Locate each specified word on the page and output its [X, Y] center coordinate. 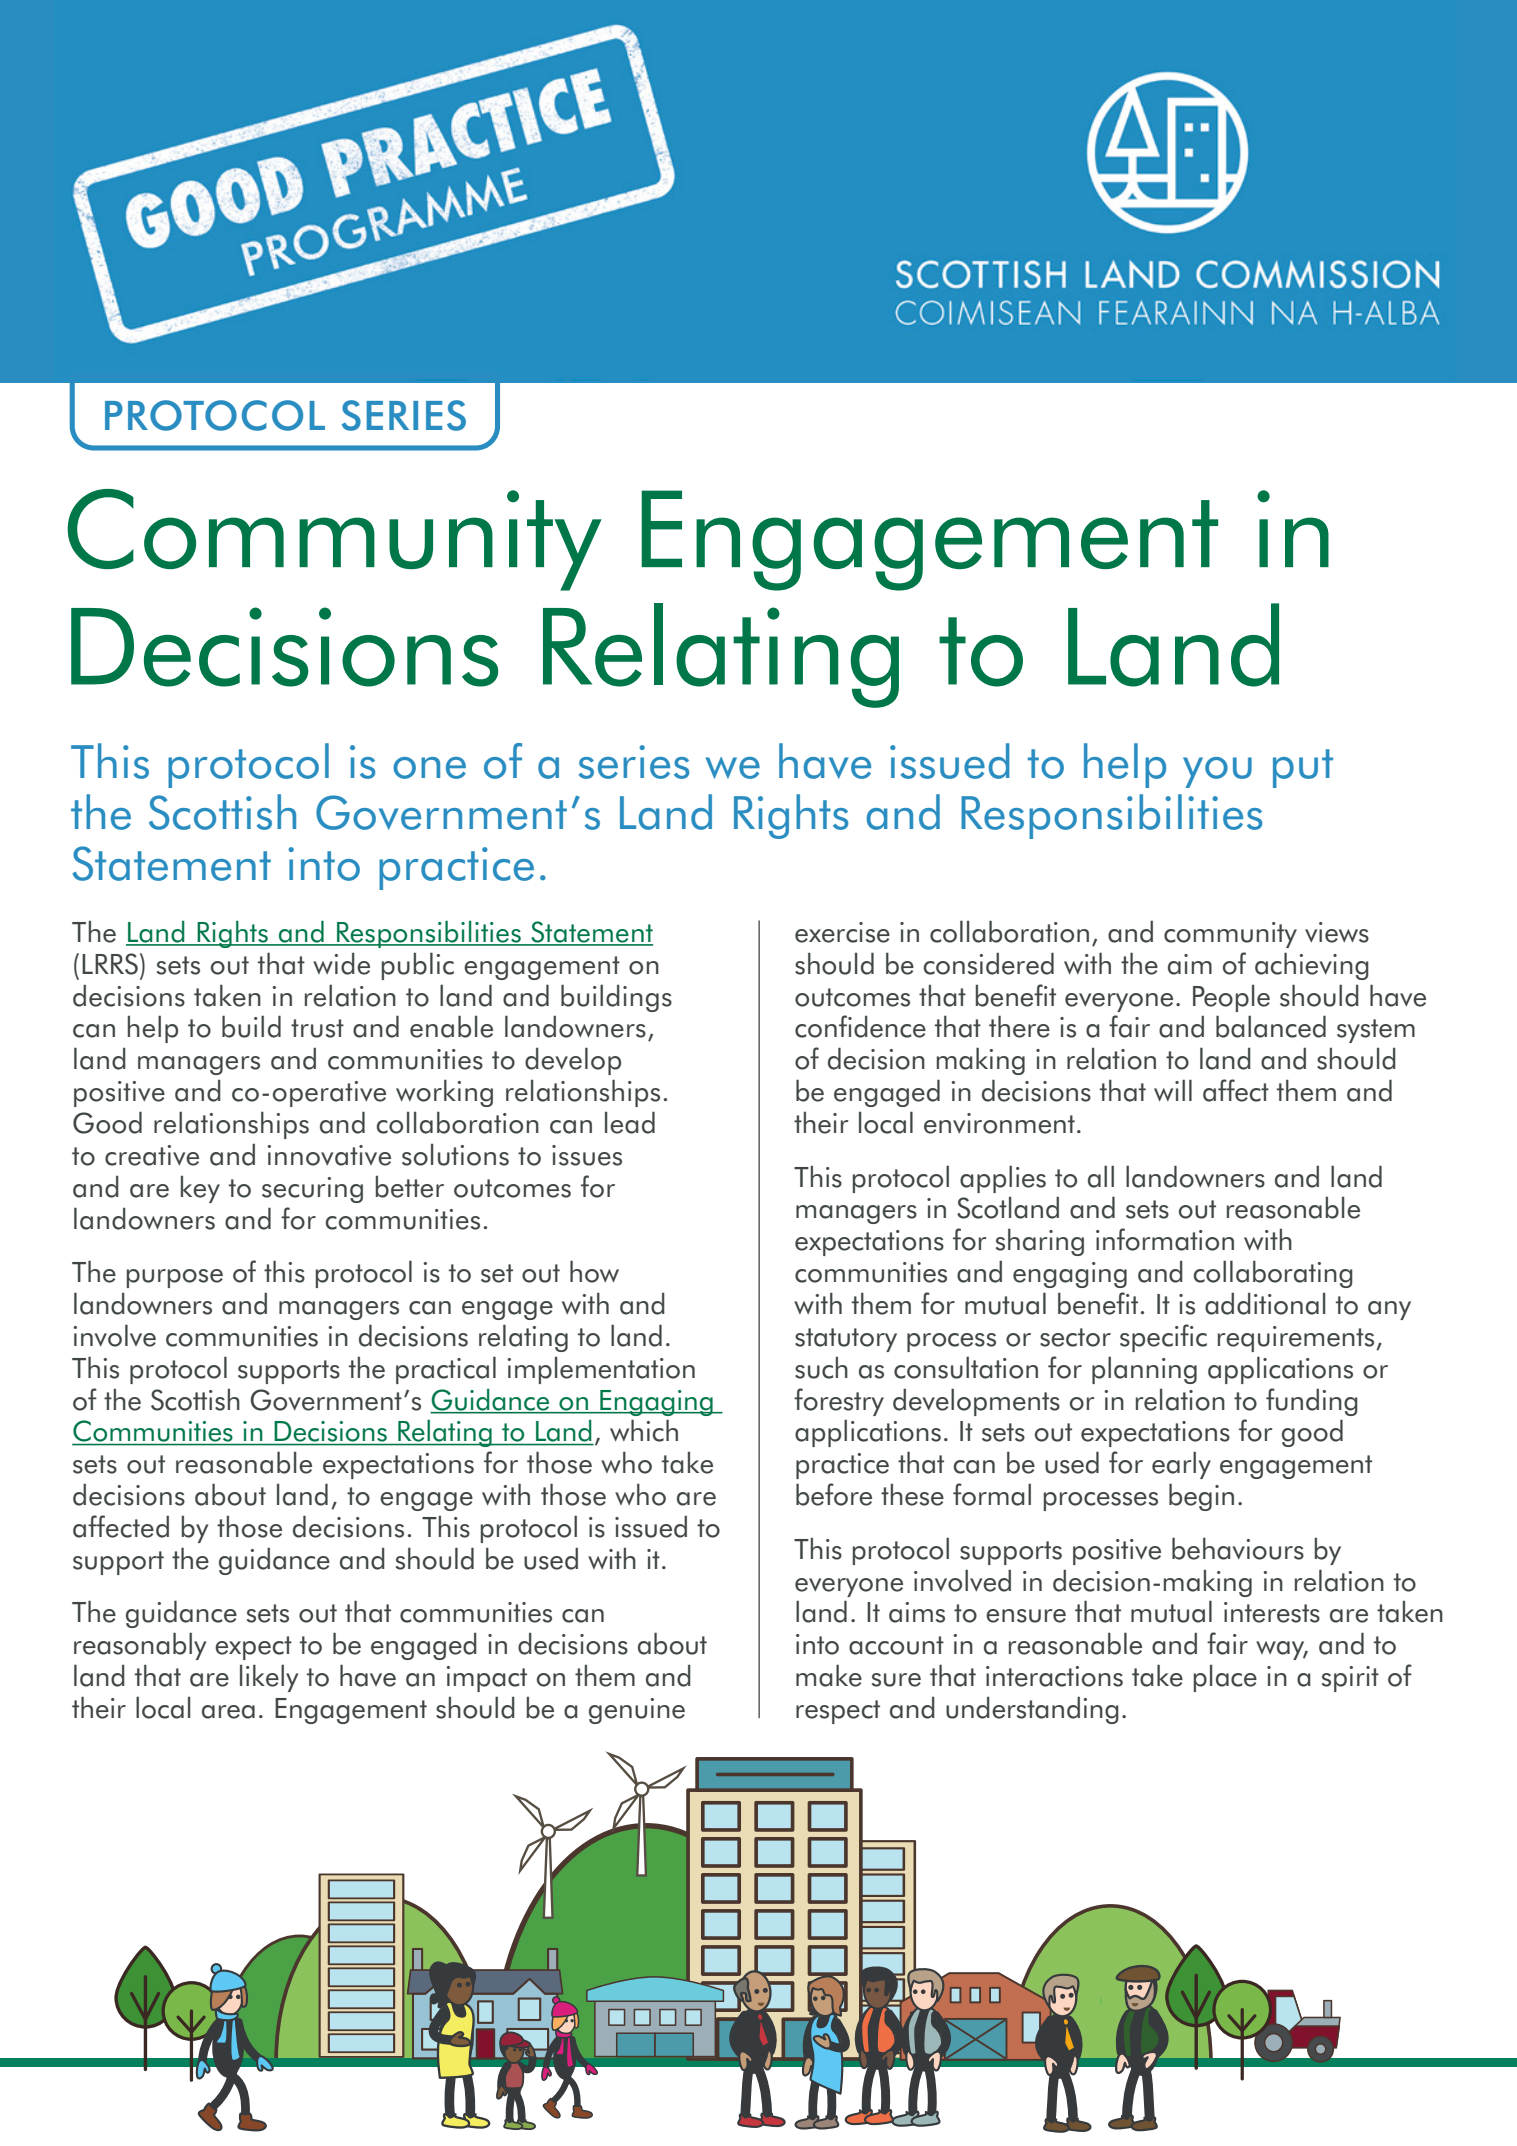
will [1173, 1090]
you [1217, 772]
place [1225, 1678]
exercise [842, 932]
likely [269, 1678]
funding [1312, 1402]
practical [446, 1370]
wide [341, 964]
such [821, 1368]
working [444, 1093]
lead [630, 1122]
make [829, 1675]
